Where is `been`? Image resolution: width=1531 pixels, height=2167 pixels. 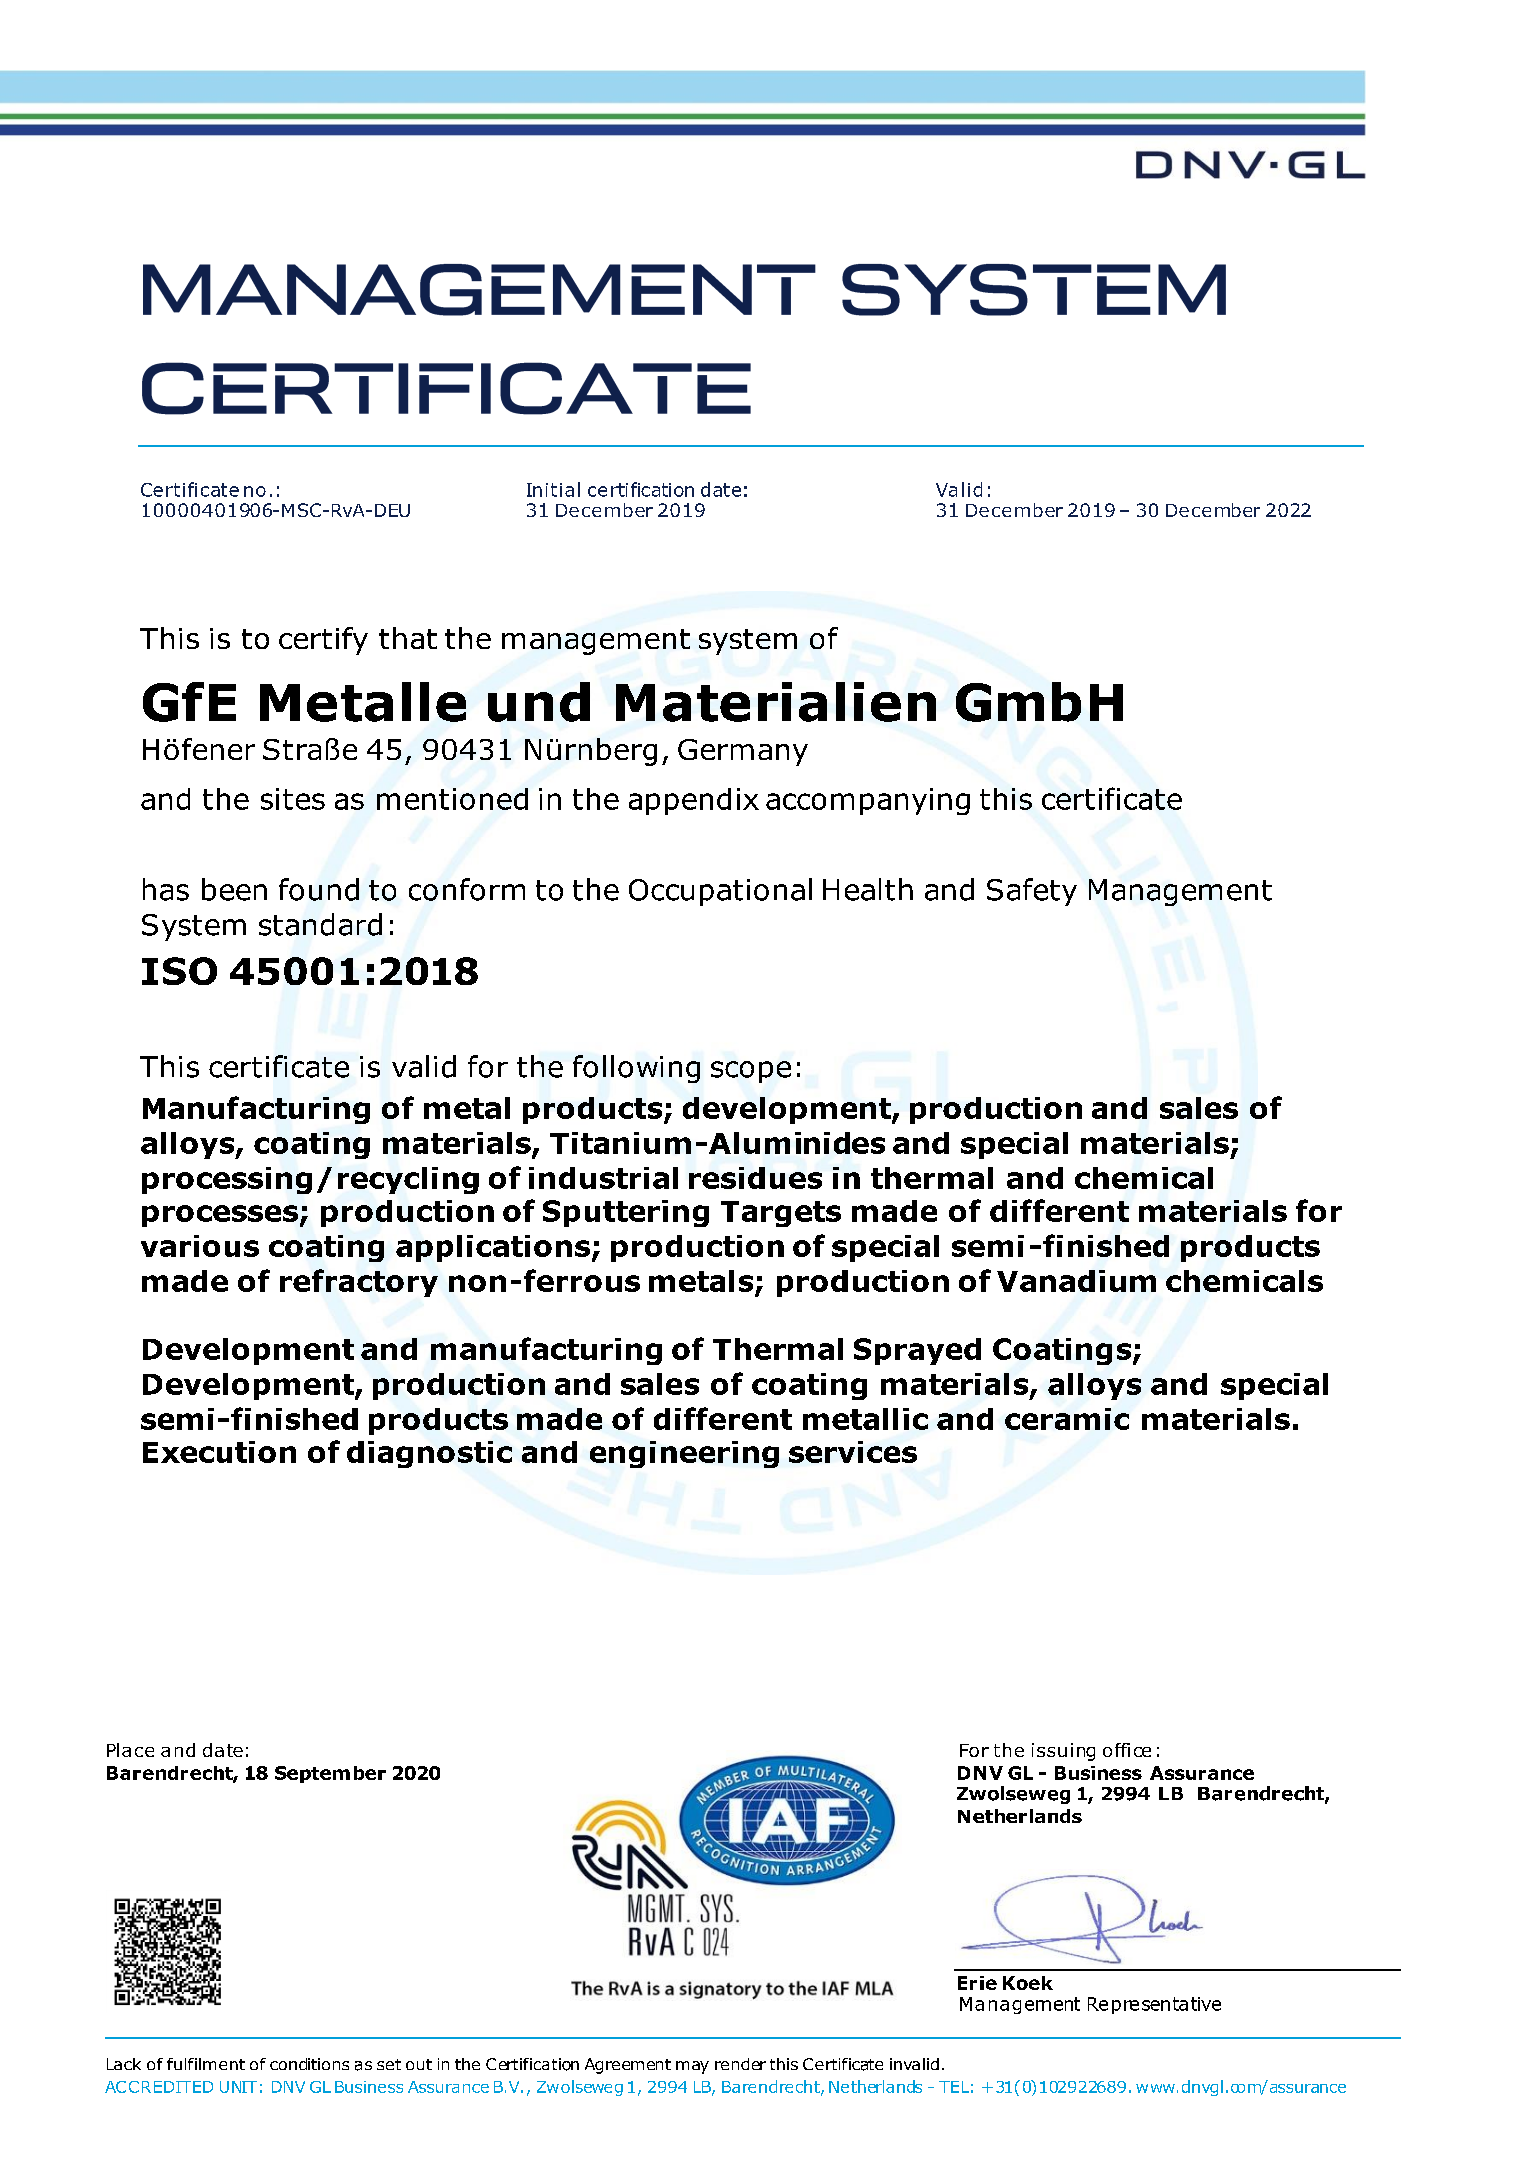 been is located at coordinates (234, 889).
